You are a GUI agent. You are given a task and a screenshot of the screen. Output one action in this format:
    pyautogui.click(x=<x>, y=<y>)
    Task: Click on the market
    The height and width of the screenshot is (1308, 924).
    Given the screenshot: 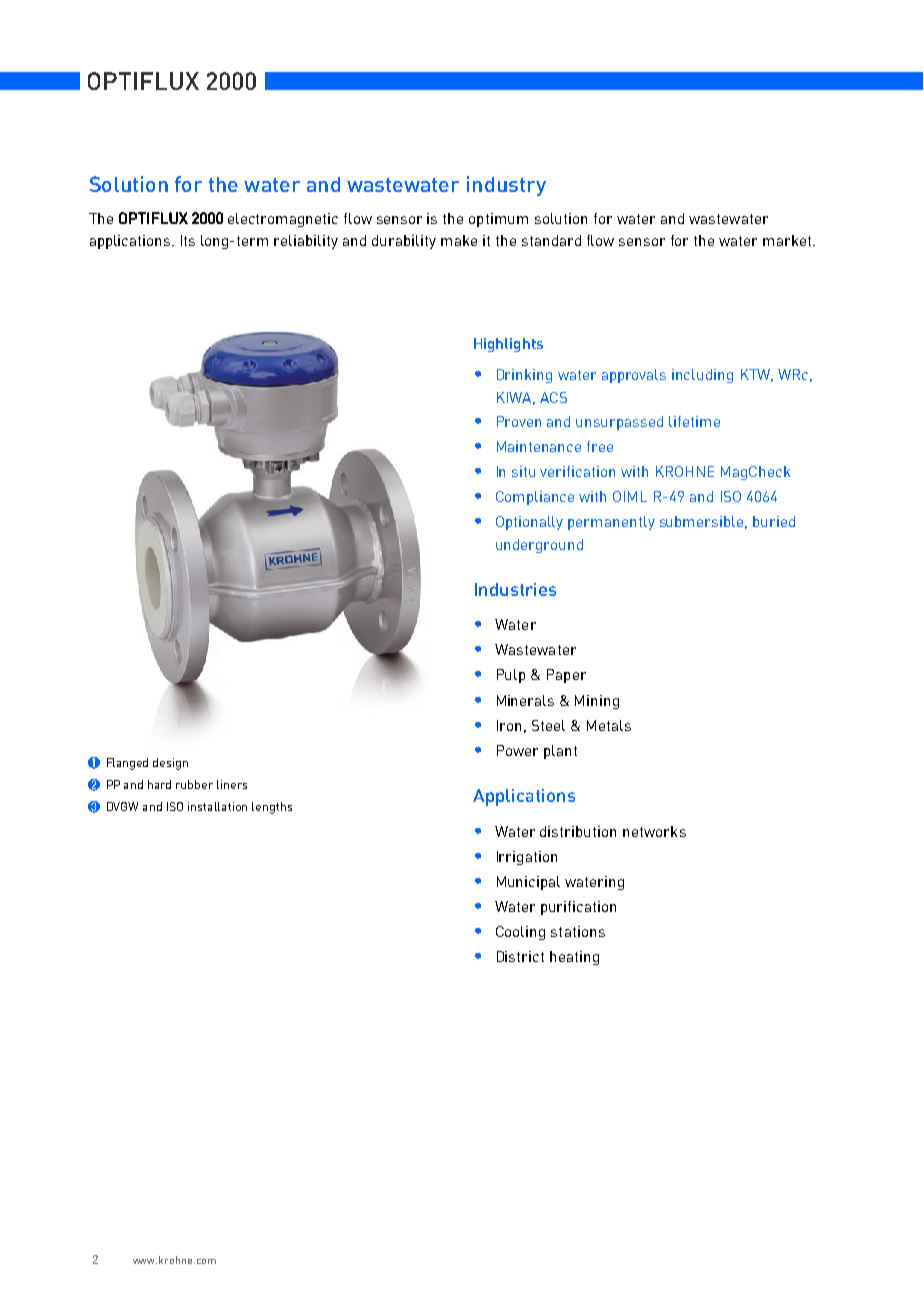 What is the action you would take?
    pyautogui.click(x=788, y=240)
